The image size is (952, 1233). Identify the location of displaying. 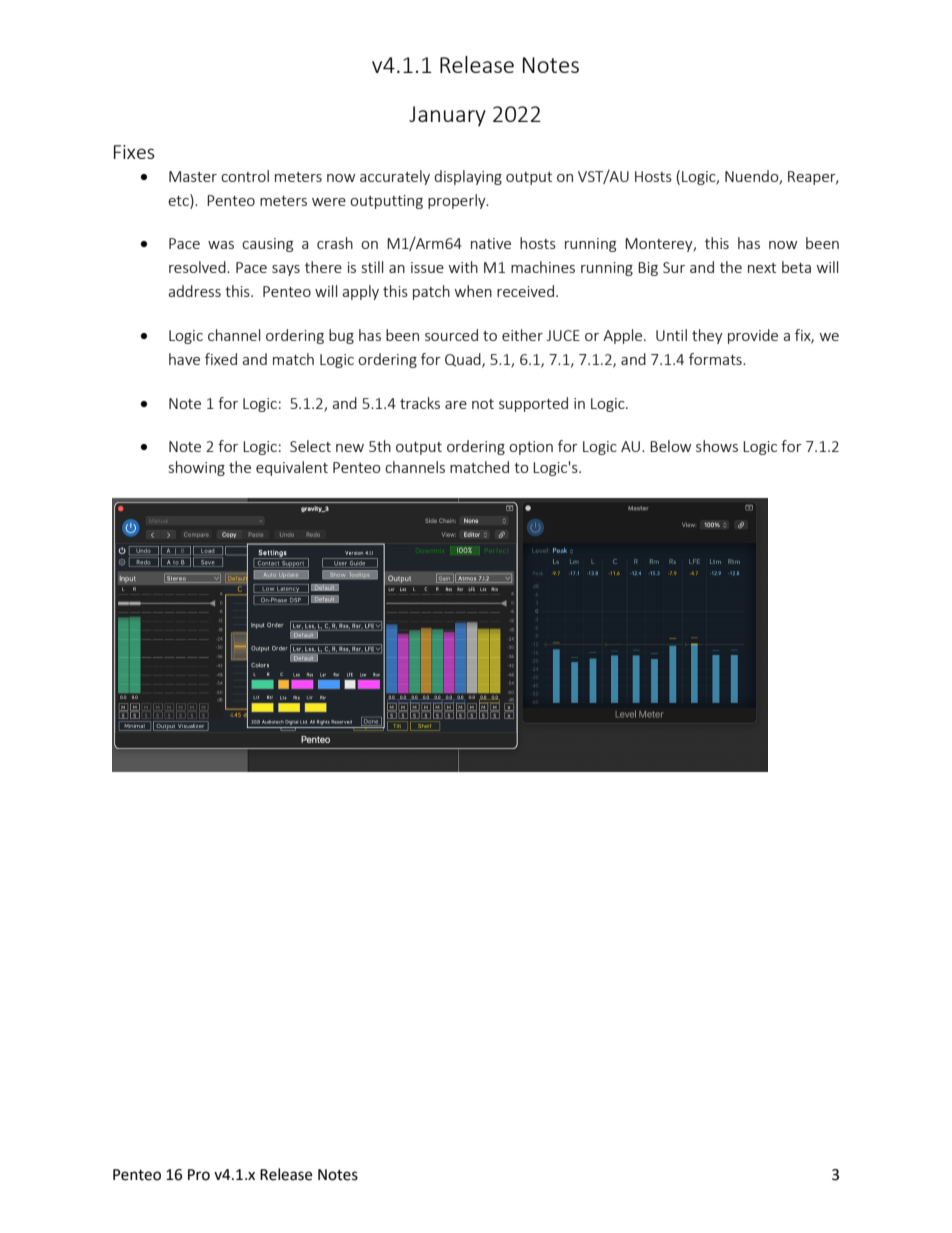
(468, 177).
